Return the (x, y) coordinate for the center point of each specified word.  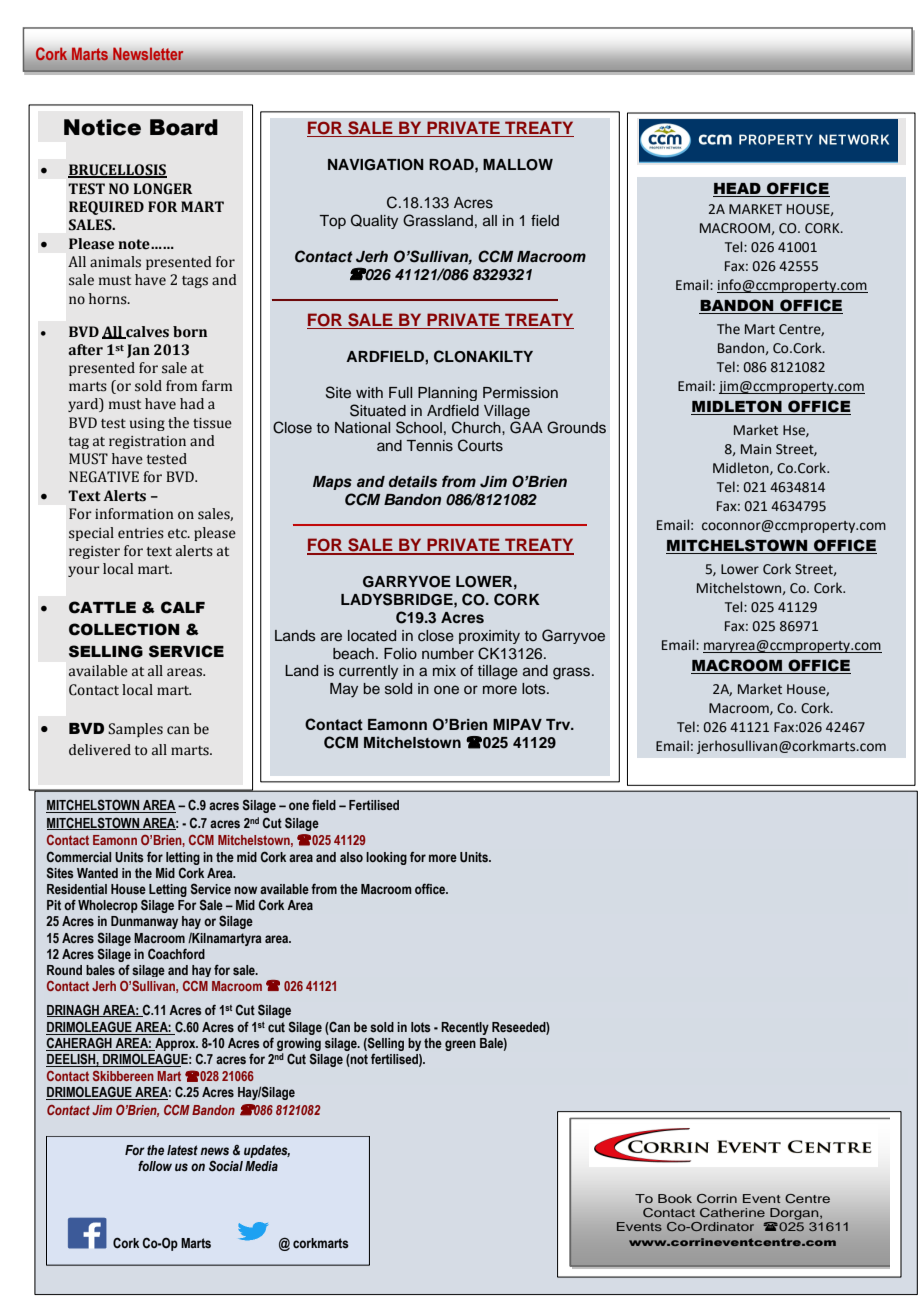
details (413, 482)
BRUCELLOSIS (117, 171)
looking (386, 858)
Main (756, 449)
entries (141, 533)
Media (261, 1166)
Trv (559, 724)
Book (675, 1198)
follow (155, 1166)
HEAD (738, 190)
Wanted (97, 873)
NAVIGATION (376, 165)
